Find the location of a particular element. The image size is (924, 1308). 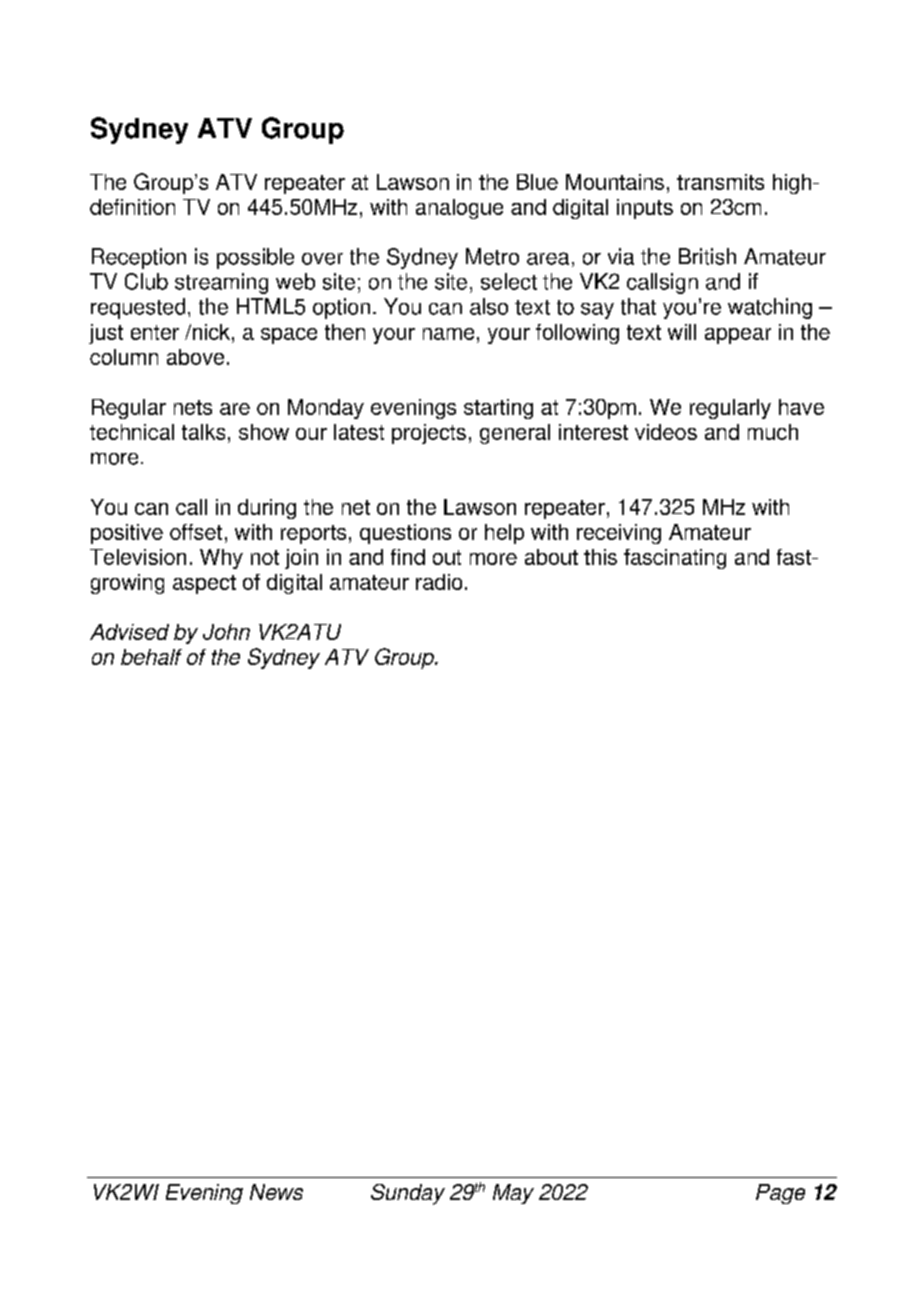

analogue is located at coordinates (459, 209).
